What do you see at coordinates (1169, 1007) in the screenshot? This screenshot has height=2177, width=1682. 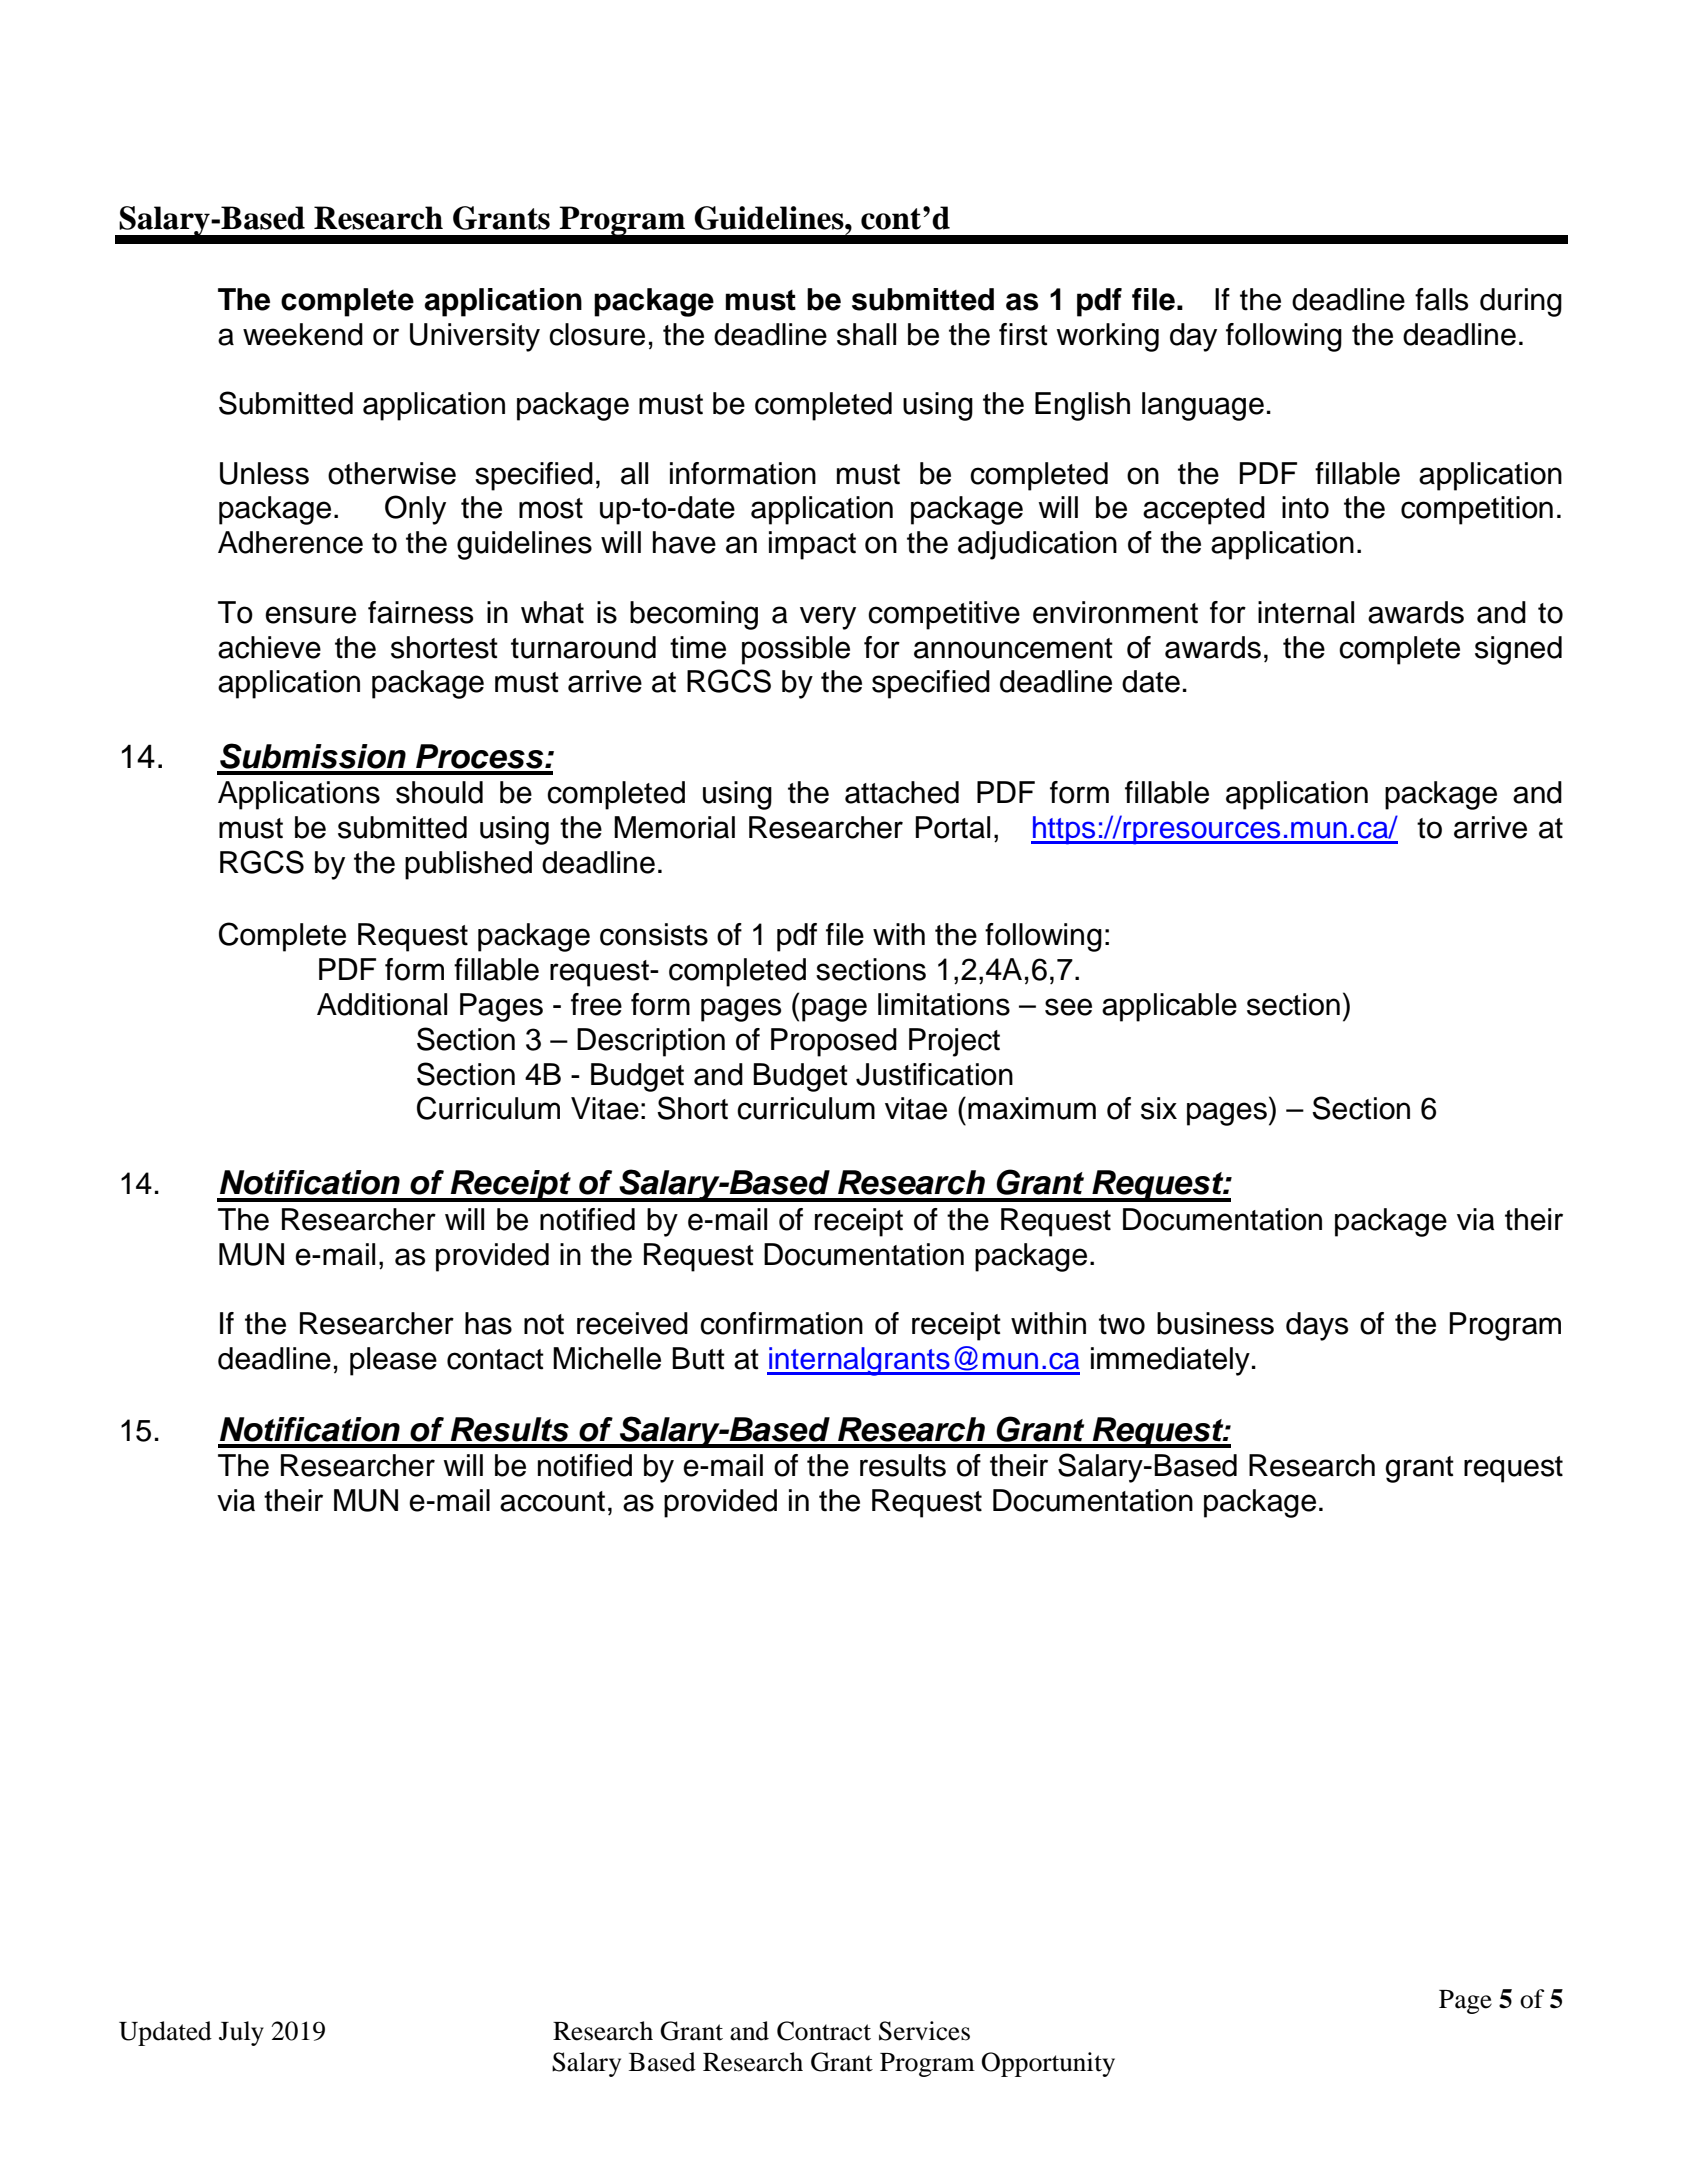 I see `applicable` at bounding box center [1169, 1007].
